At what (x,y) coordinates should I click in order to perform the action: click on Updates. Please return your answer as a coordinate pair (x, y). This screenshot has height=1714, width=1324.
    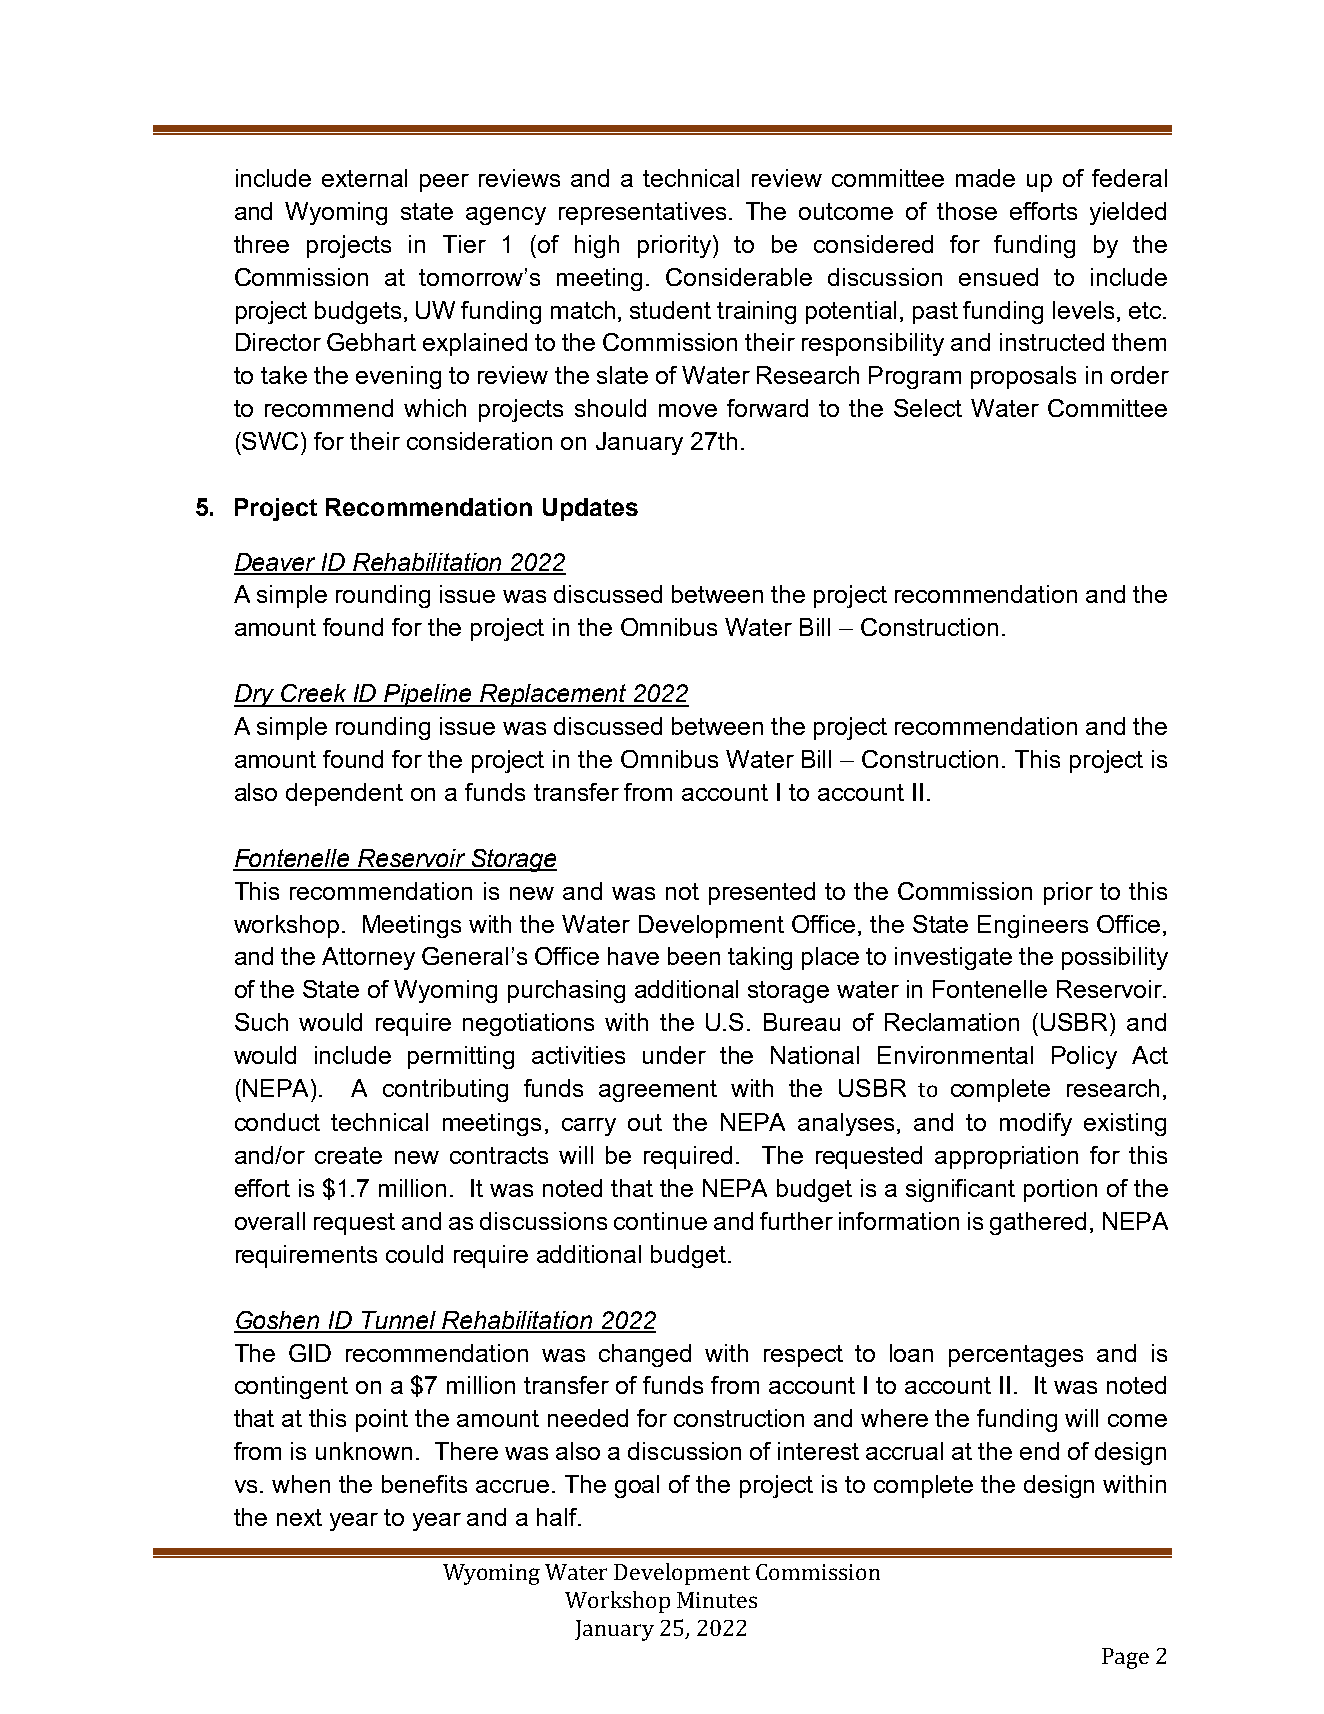
    Looking at the image, I should click on (590, 509).
